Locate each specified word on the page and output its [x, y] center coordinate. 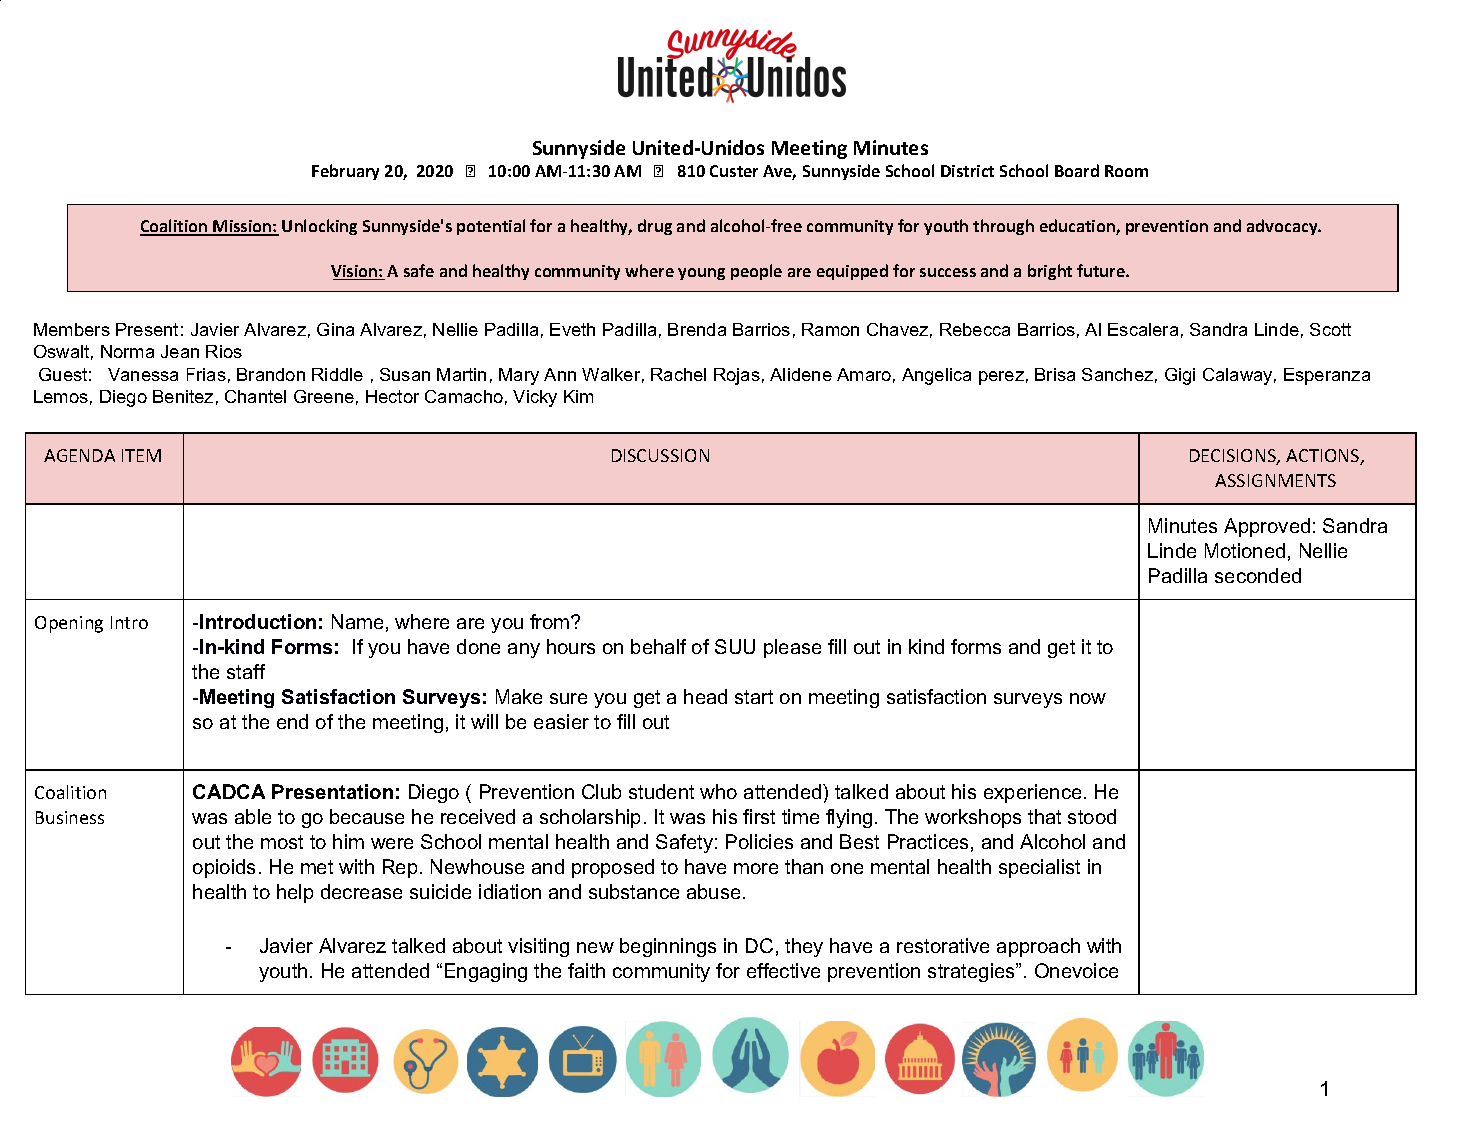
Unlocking [319, 227]
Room [1126, 171]
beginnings [668, 947]
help [295, 893]
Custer [734, 171]
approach [1038, 947]
